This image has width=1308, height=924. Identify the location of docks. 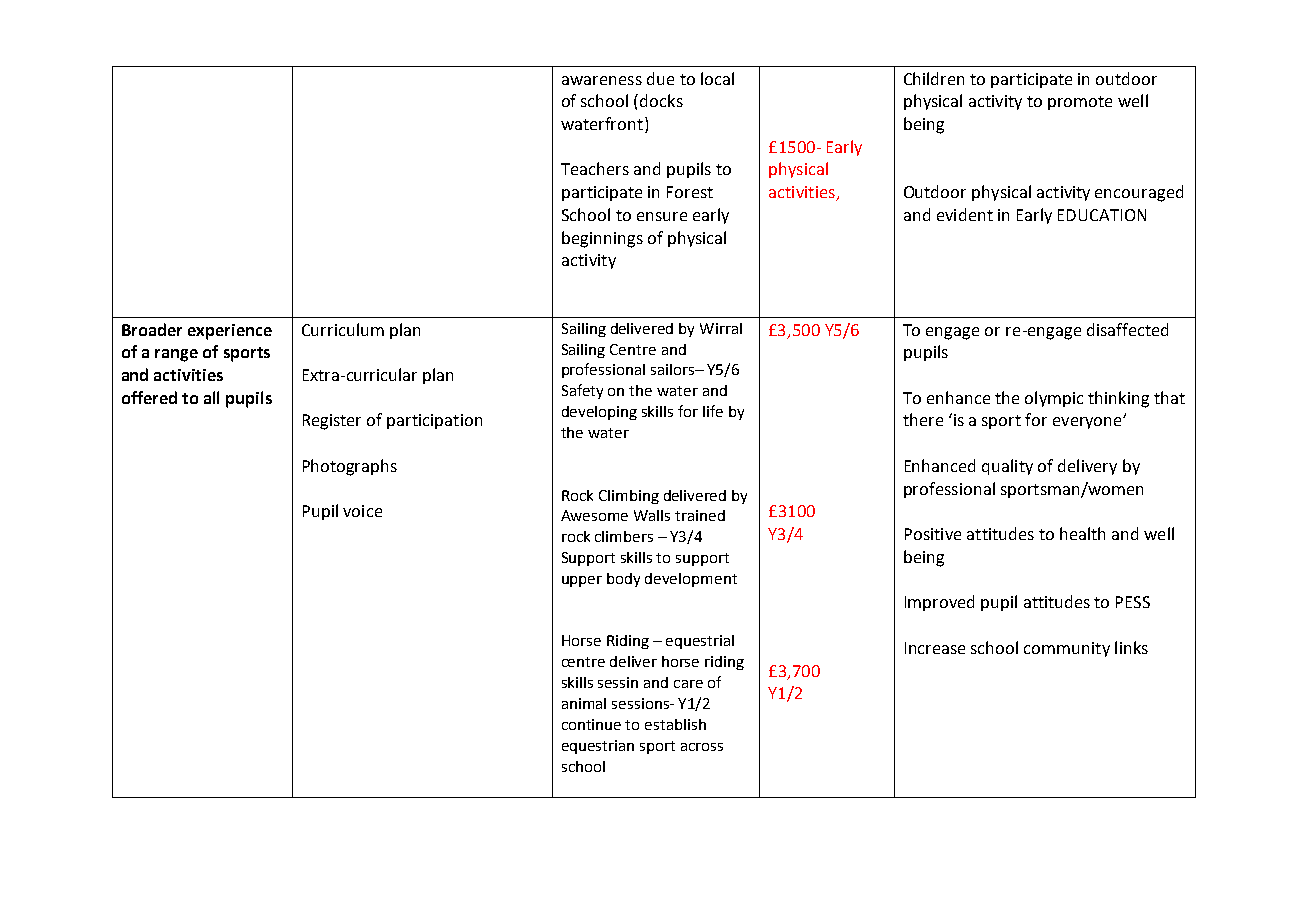
(661, 100).
